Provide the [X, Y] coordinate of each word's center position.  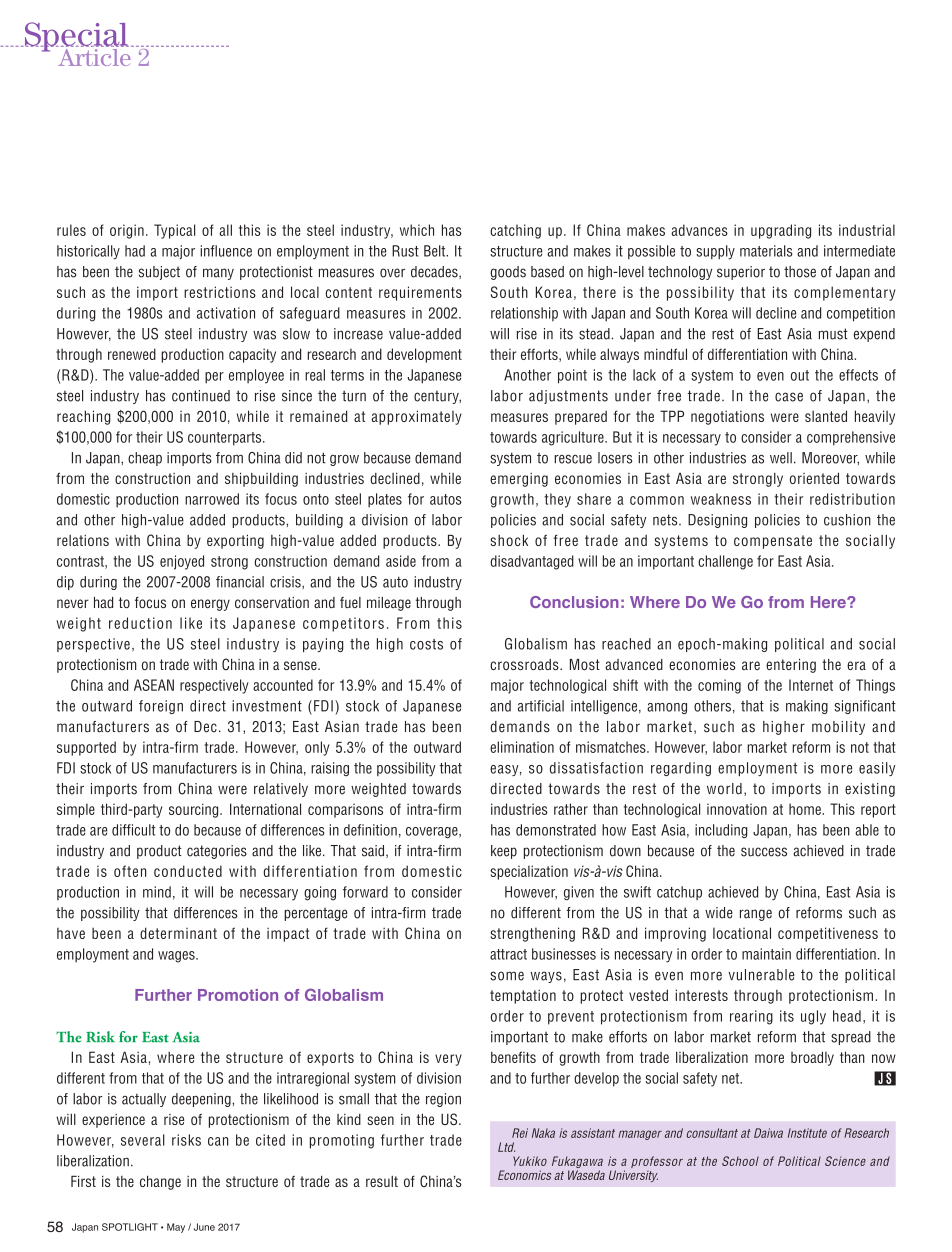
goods [508, 273]
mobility [838, 728]
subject [159, 273]
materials [766, 251]
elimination [522, 747]
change [160, 1182]
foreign [161, 707]
